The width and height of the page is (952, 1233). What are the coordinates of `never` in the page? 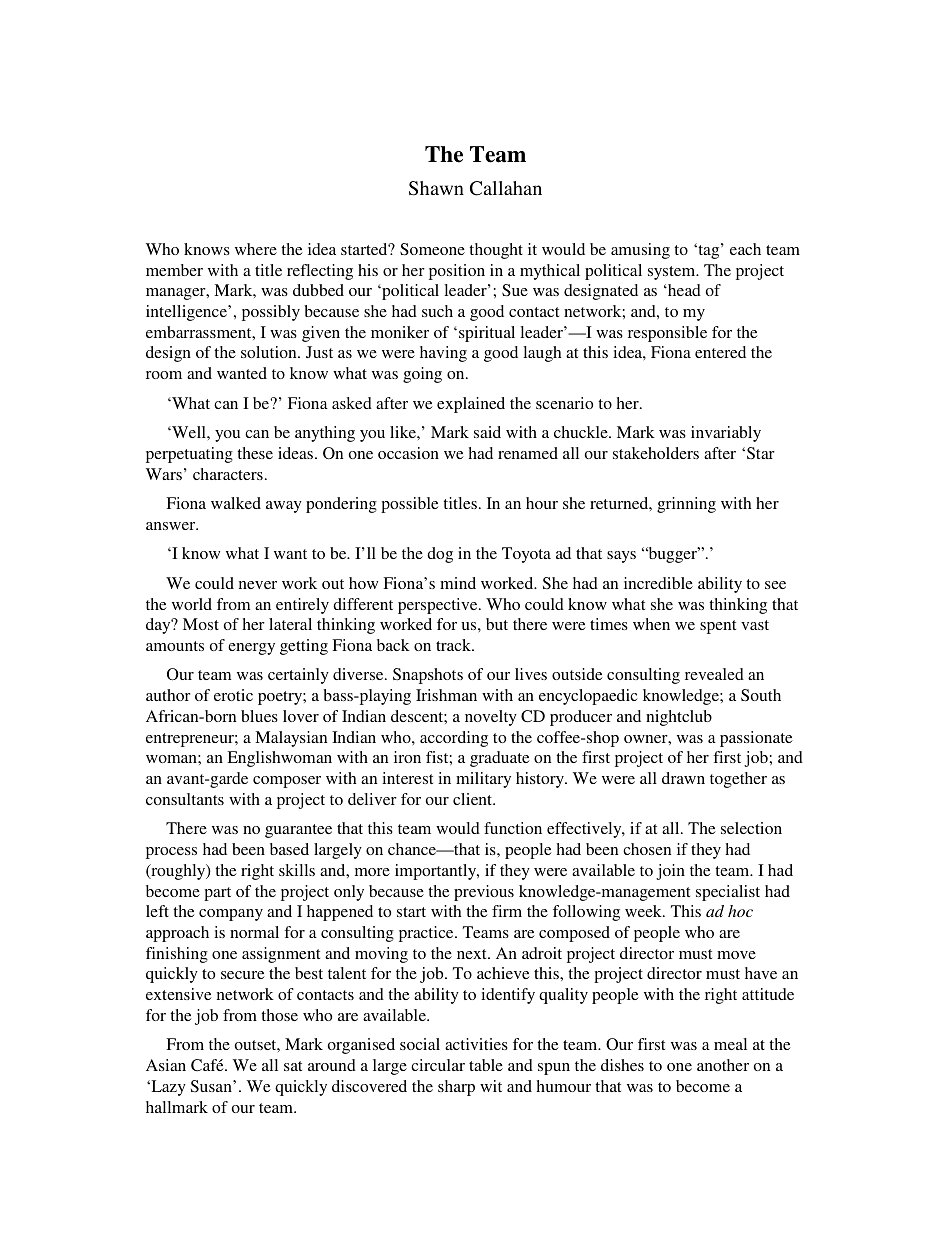 It's located at (258, 585).
